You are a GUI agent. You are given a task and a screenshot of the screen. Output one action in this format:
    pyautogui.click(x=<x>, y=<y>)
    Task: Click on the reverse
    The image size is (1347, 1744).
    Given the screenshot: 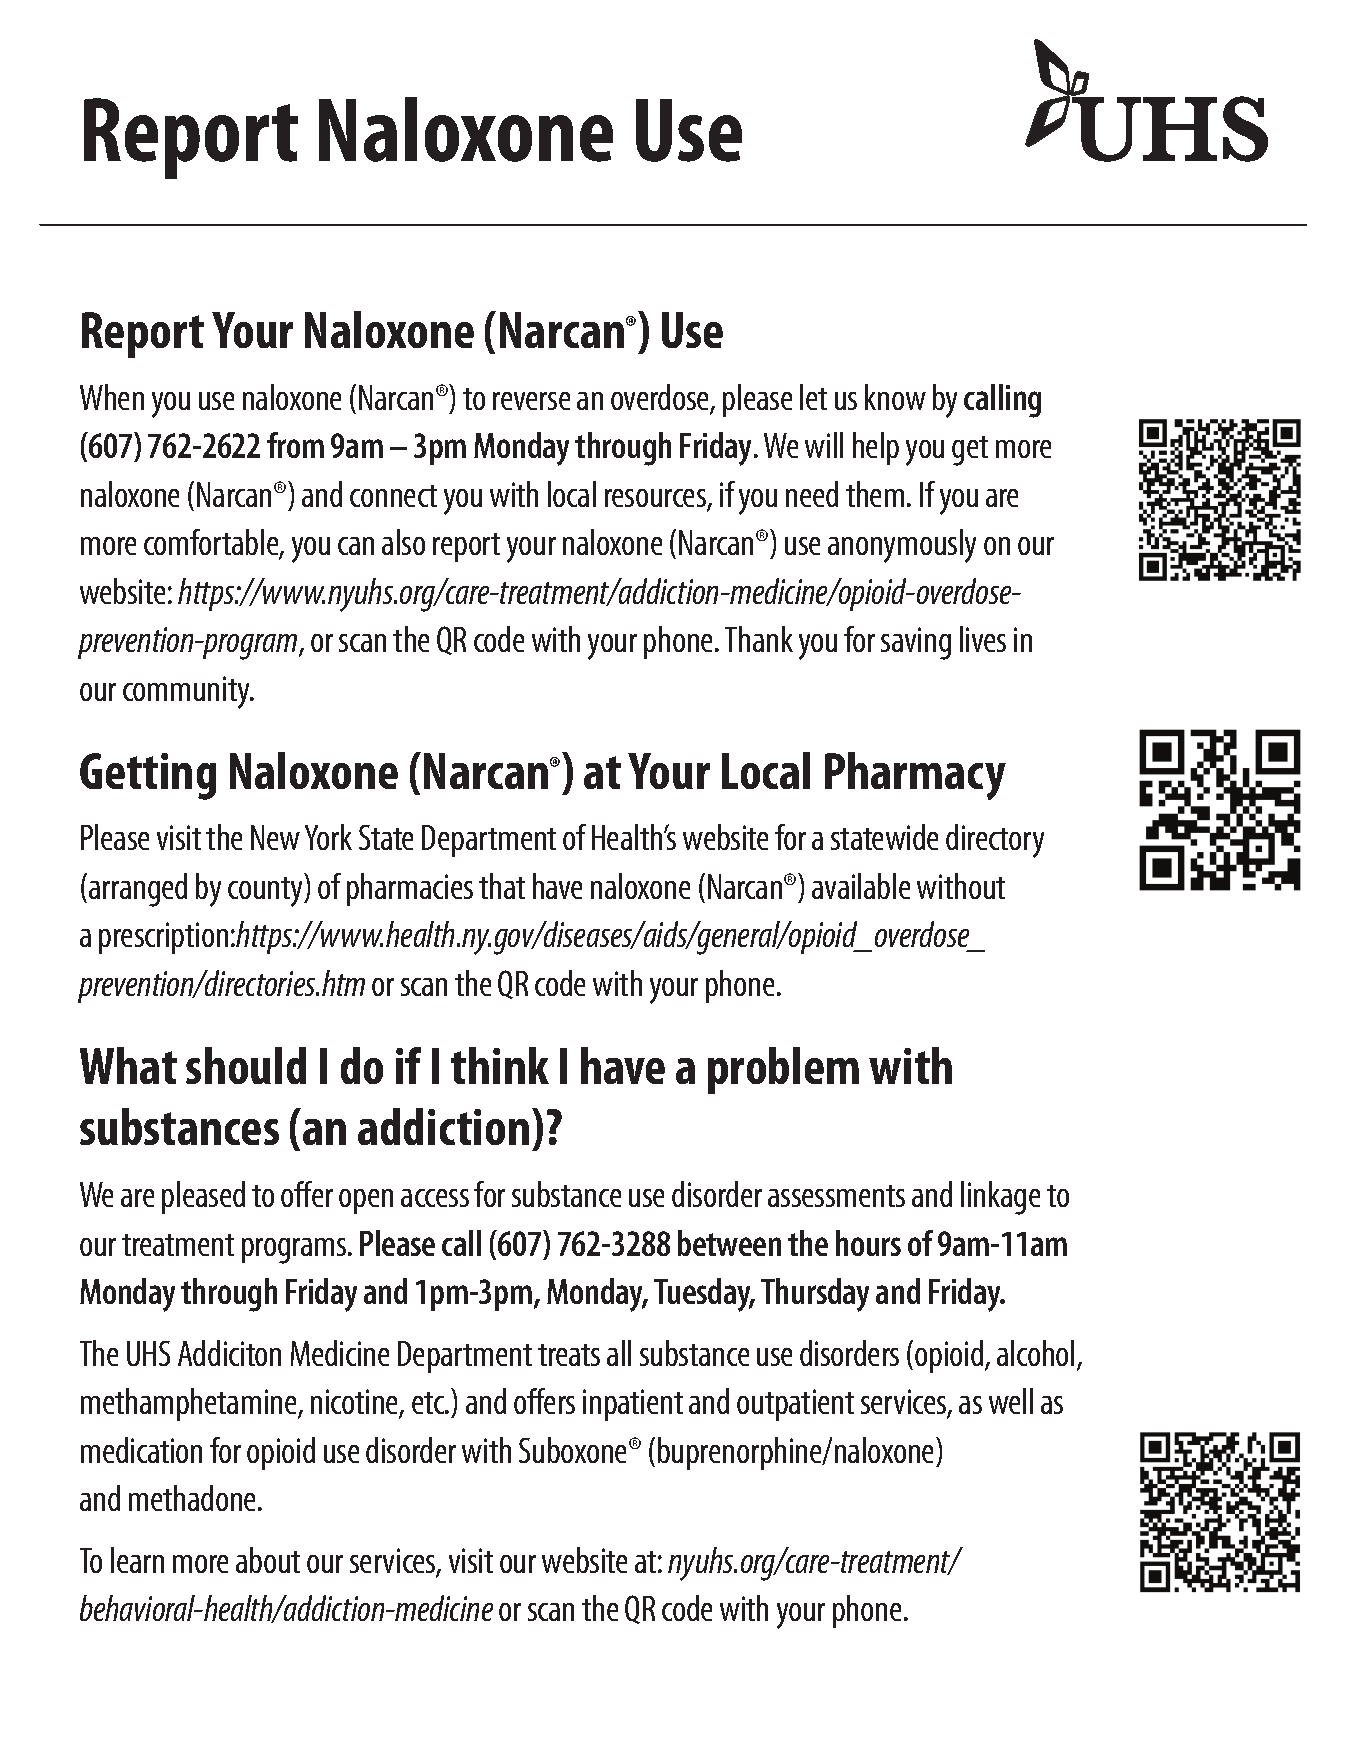 What is the action you would take?
    pyautogui.click(x=531, y=401)
